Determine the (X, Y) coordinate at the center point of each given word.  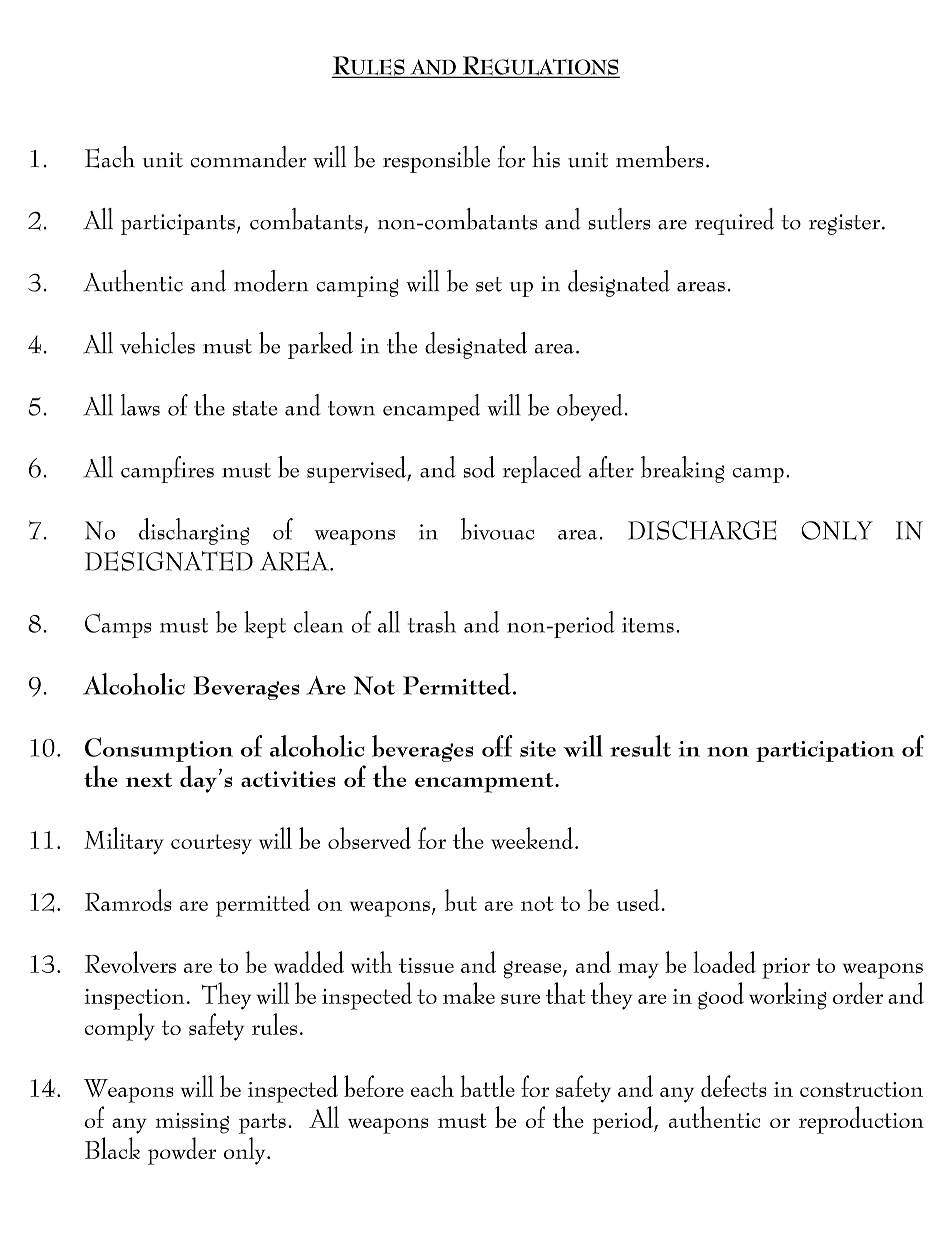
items (648, 625)
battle (488, 1086)
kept (265, 624)
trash (432, 622)
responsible (436, 159)
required (734, 221)
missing (192, 1123)
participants (178, 224)
